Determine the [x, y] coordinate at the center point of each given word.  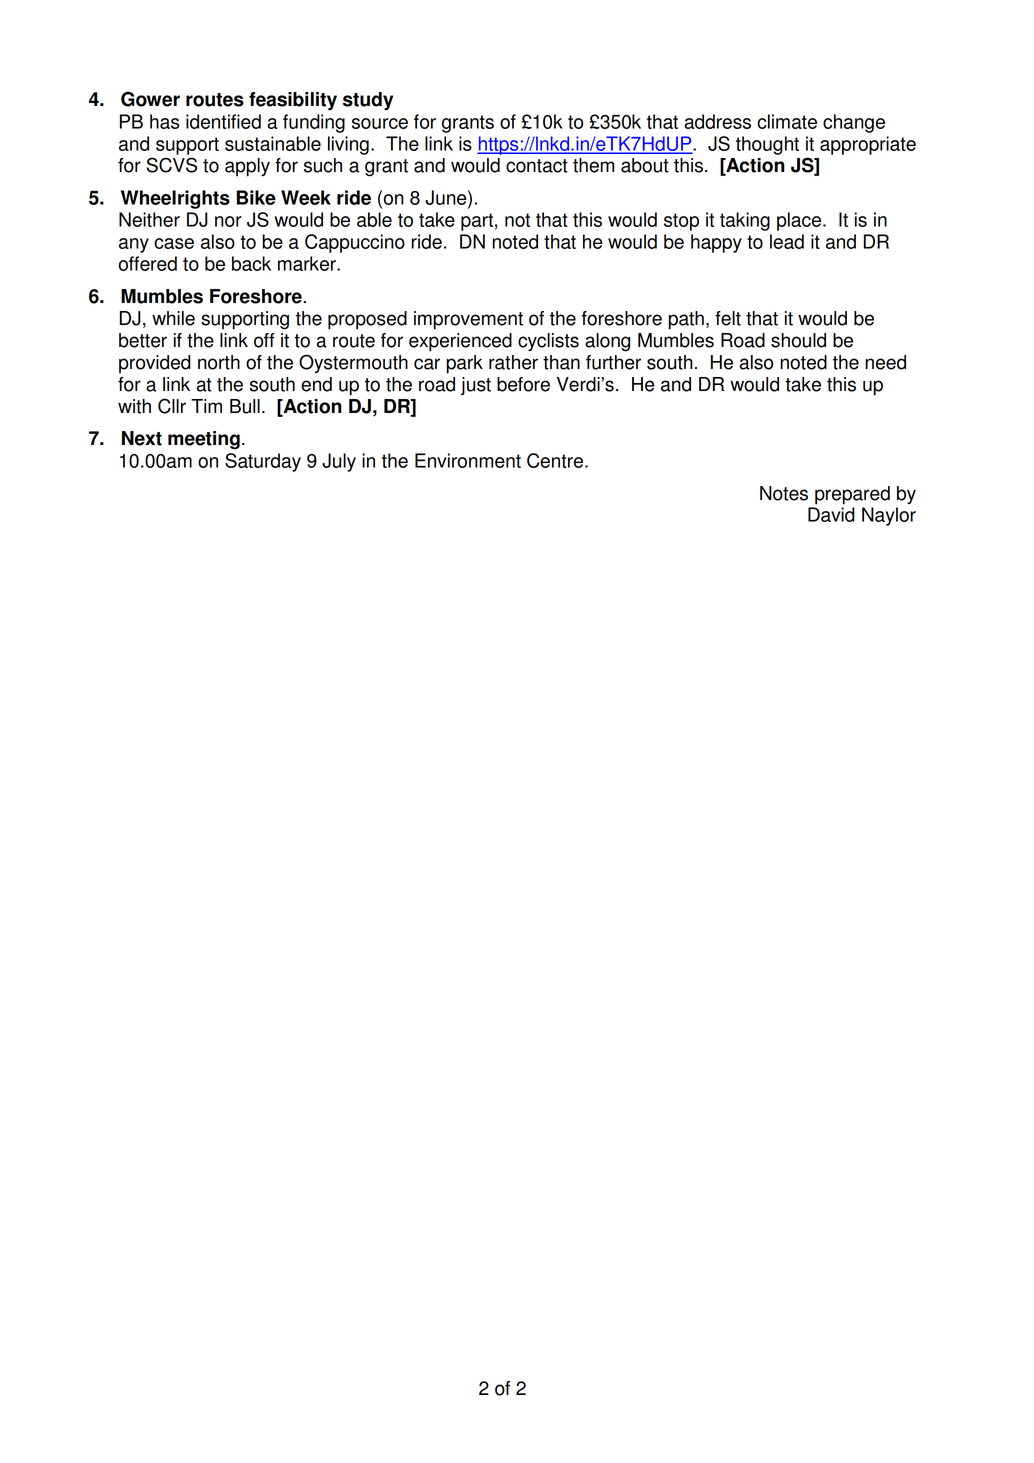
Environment [468, 460]
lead [787, 241]
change [854, 123]
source [380, 123]
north [219, 362]
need [885, 362]
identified [223, 121]
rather [513, 362]
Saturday [263, 462]
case [174, 243]
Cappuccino [355, 243]
